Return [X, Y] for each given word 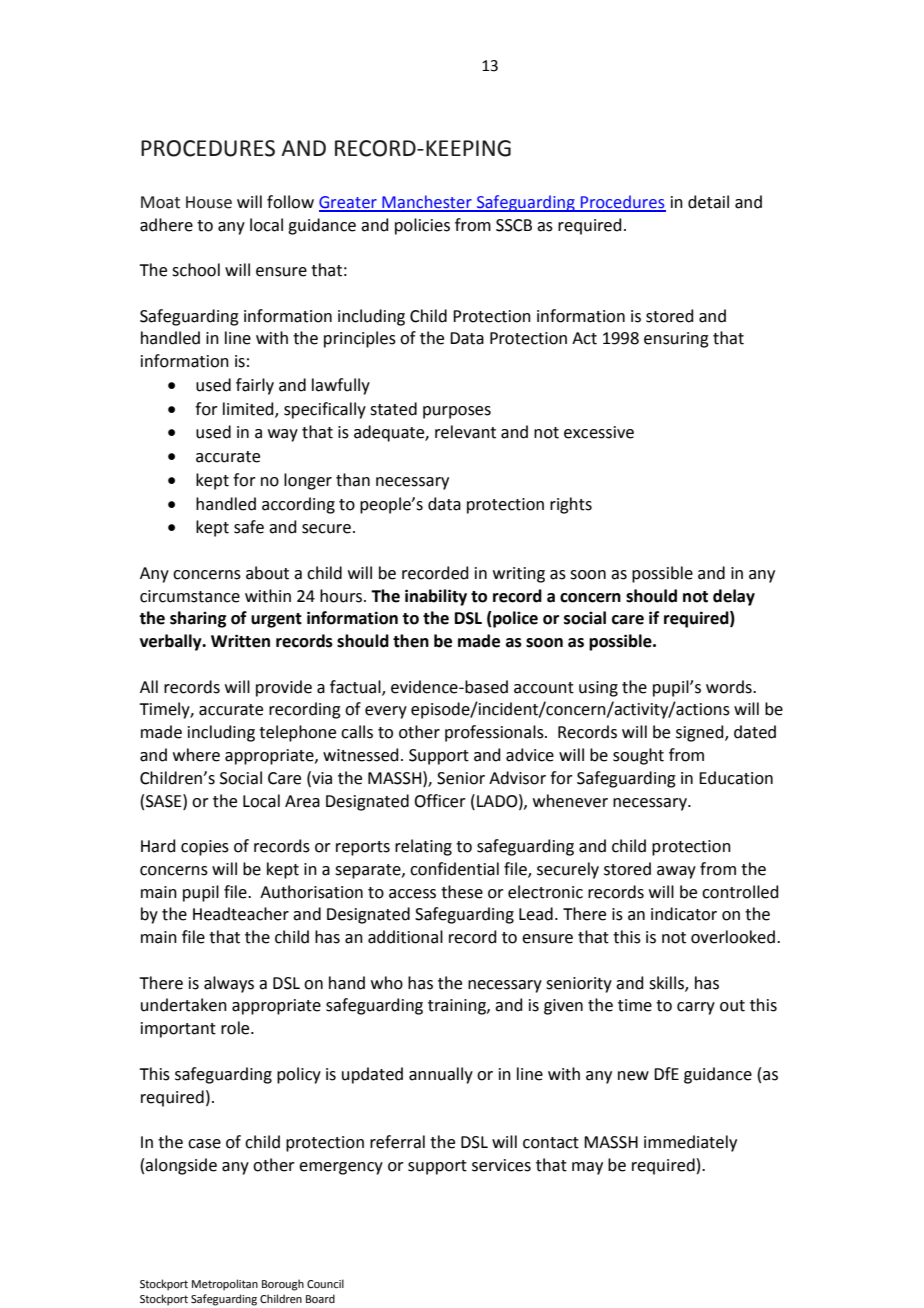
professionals [495, 733]
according [298, 505]
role [236, 1028]
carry [696, 1008]
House [209, 202]
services [501, 1165]
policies [422, 226]
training [458, 1007]
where [196, 755]
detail [708, 202]
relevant [465, 432]
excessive [599, 432]
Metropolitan [225, 1285]
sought [638, 756]
